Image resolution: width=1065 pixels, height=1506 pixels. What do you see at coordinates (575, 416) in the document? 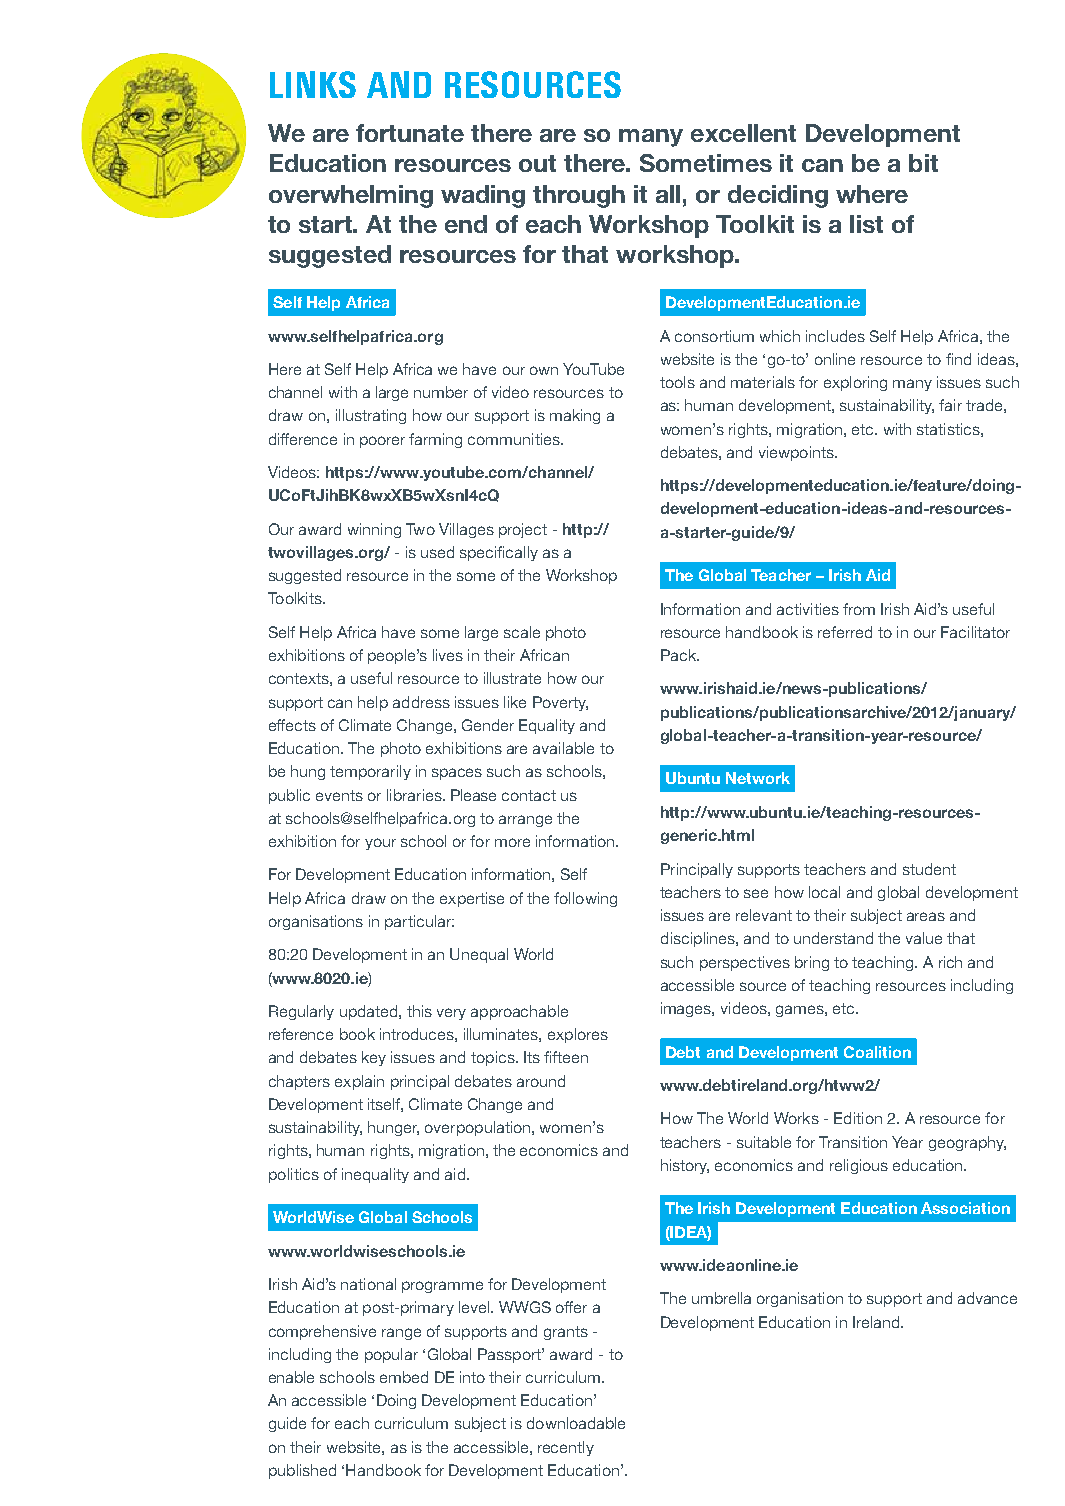
I see `making` at bounding box center [575, 416].
